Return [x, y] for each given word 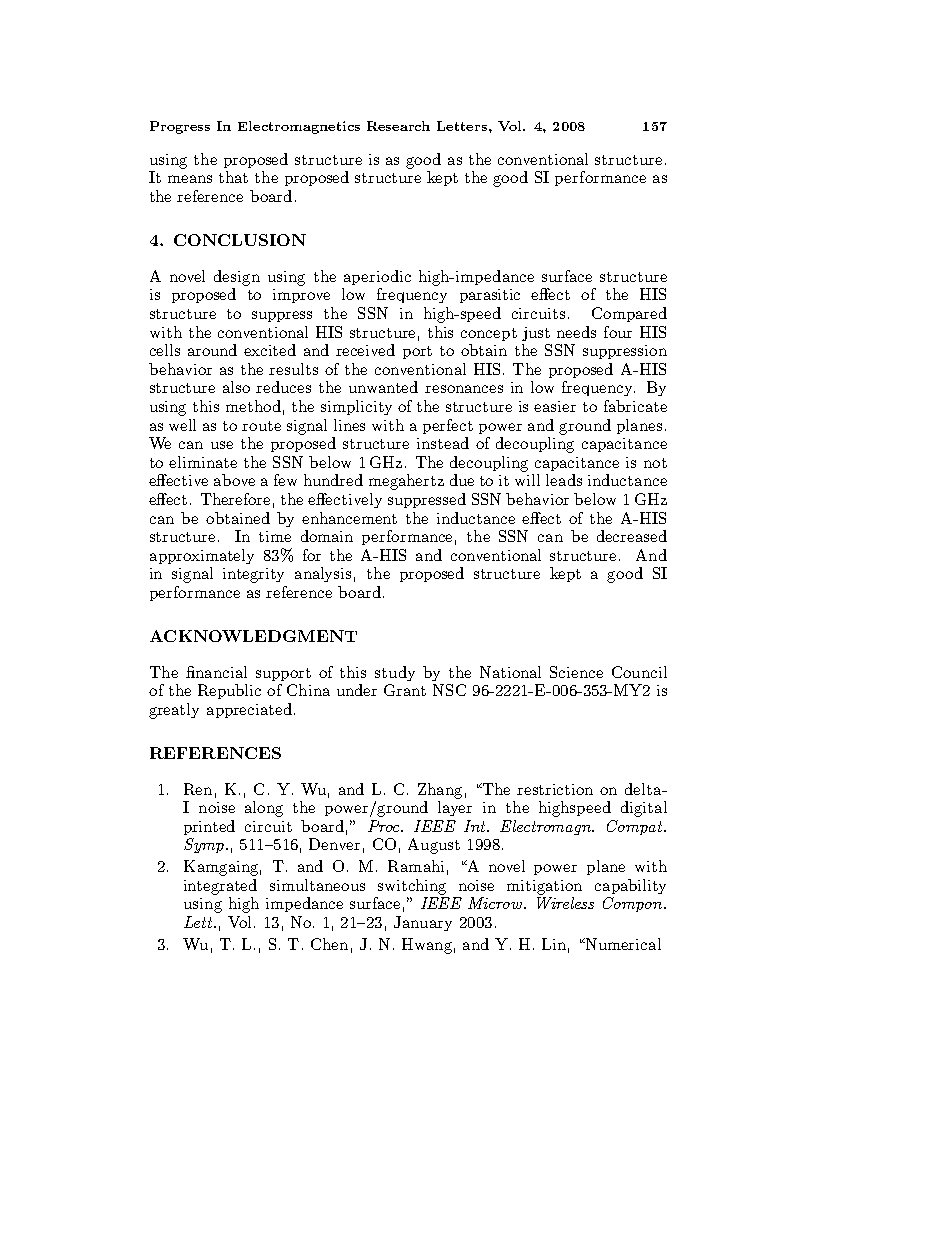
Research [398, 126]
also [236, 387]
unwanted [383, 387]
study [395, 673]
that [233, 177]
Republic [229, 691]
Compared [629, 314]
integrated [220, 887]
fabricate [635, 406]
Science [576, 672]
